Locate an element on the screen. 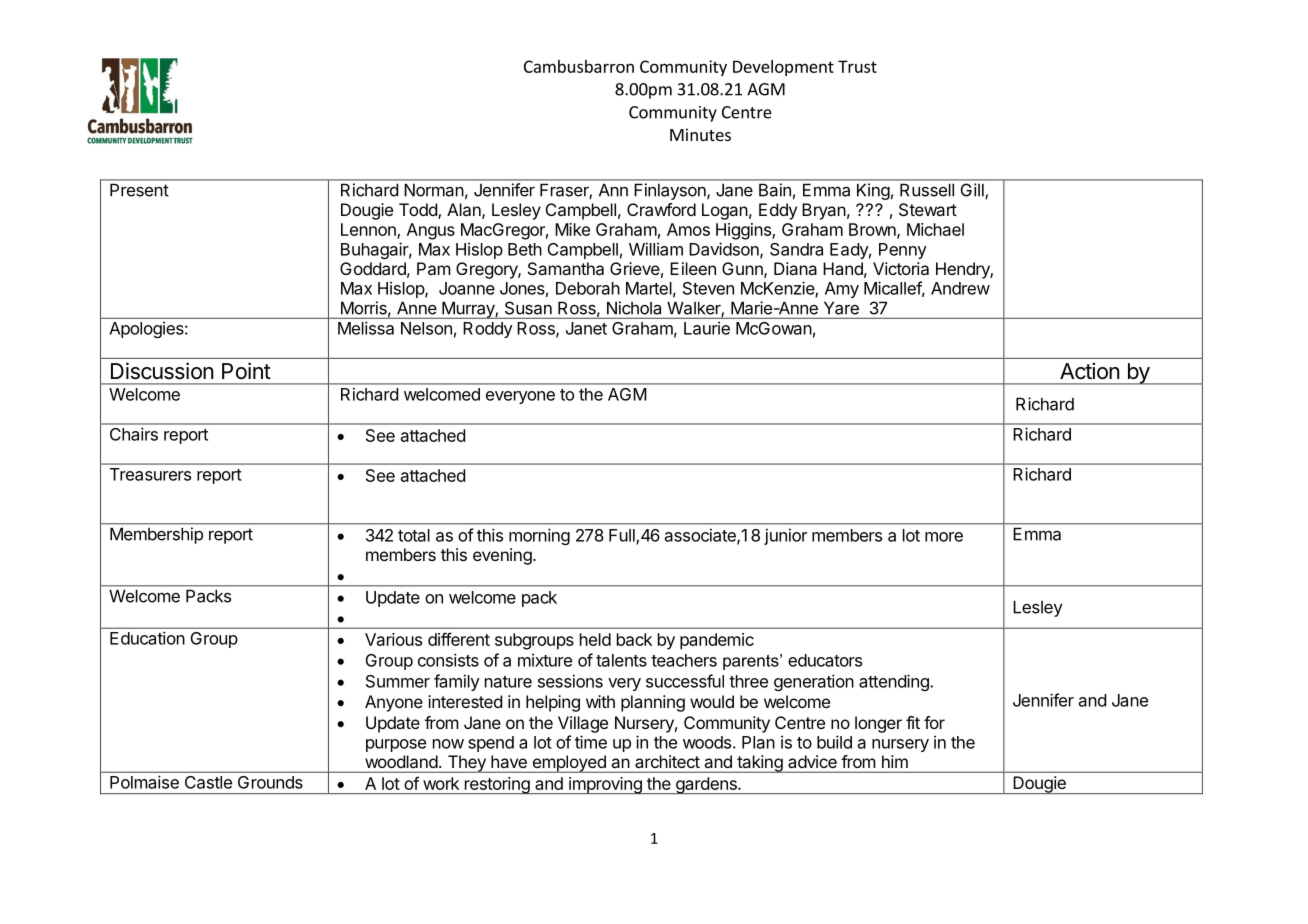 The image size is (1308, 924). Trust is located at coordinates (857, 66).
